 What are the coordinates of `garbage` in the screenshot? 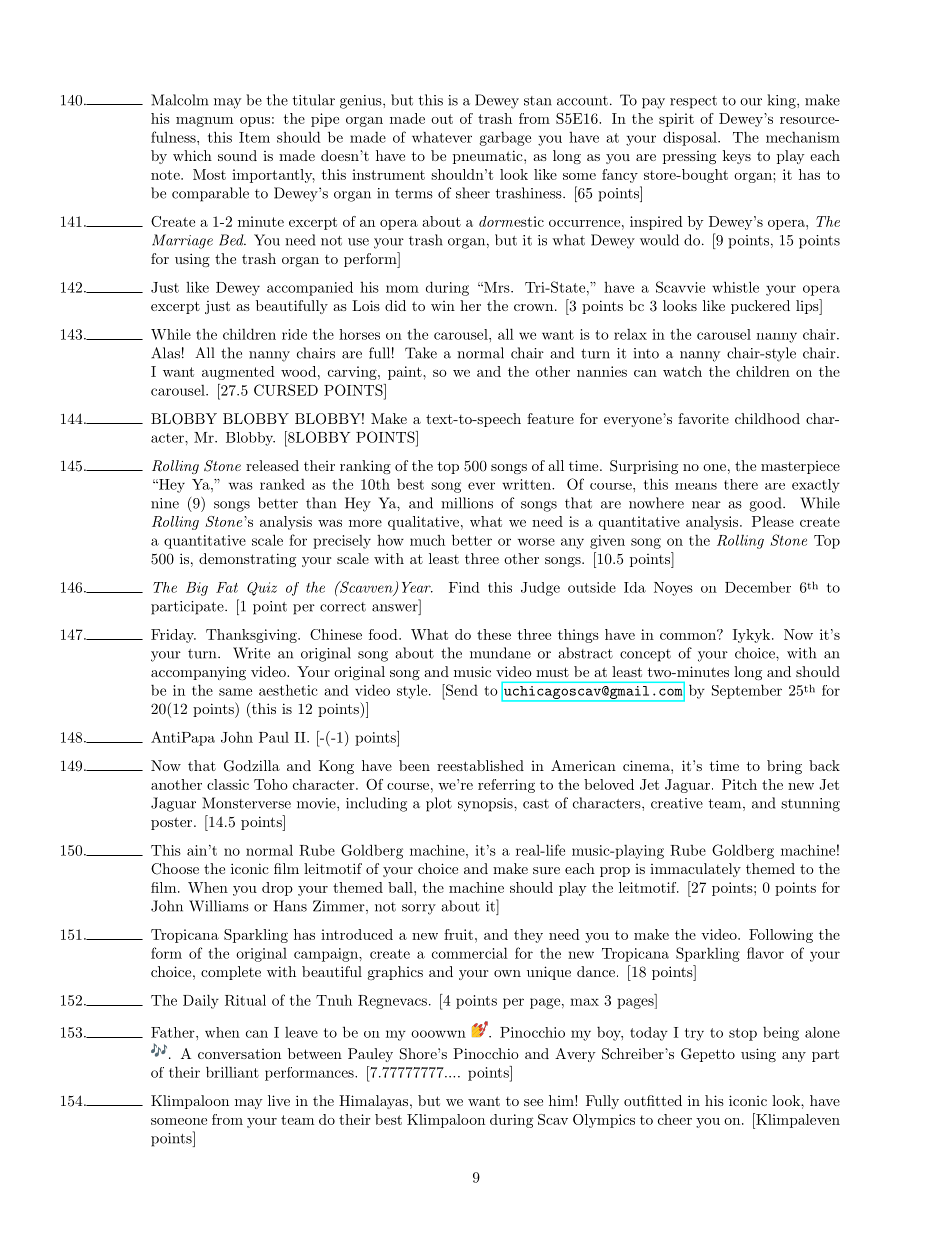 It's located at (505, 139).
